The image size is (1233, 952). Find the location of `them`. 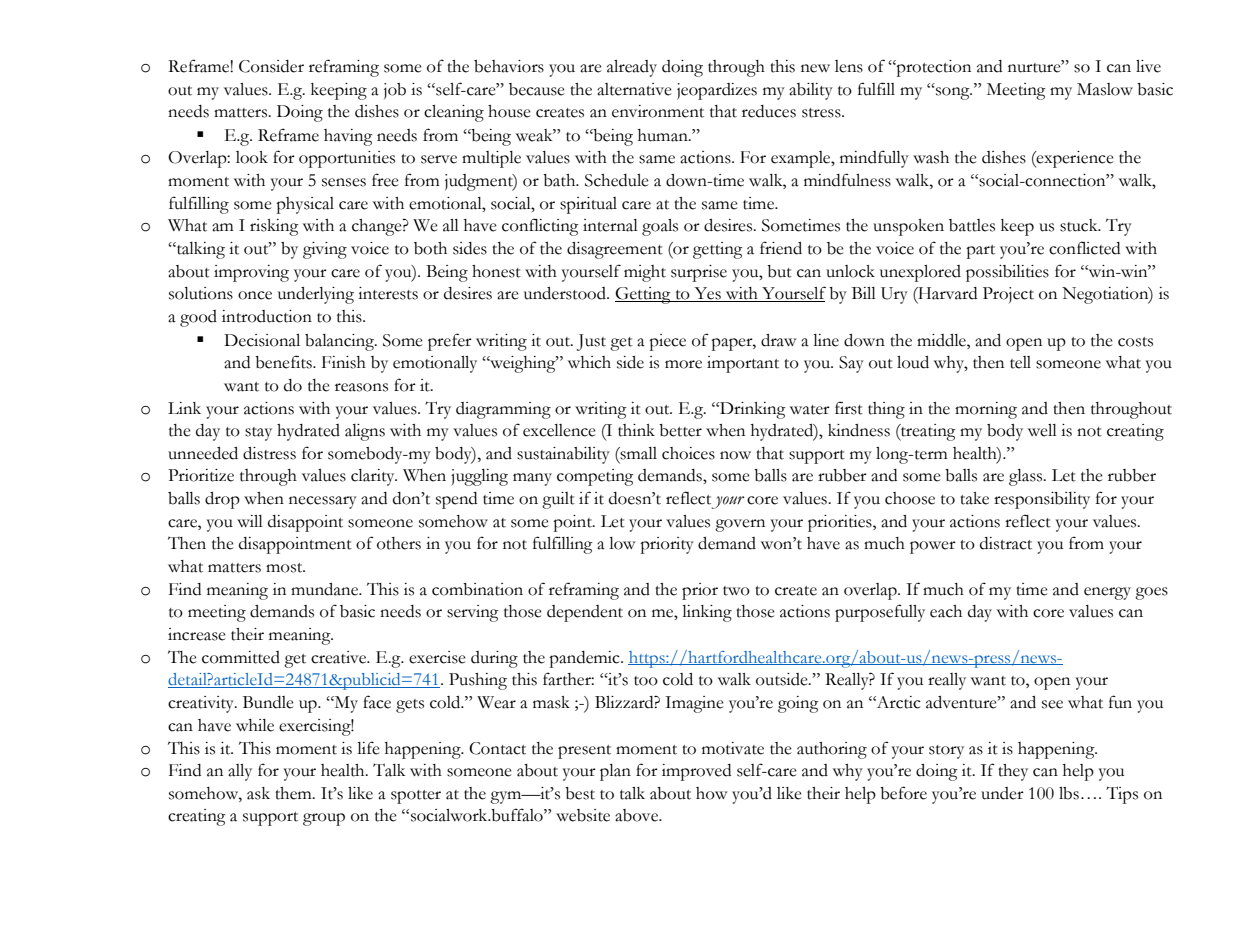

them is located at coordinates (294, 793).
